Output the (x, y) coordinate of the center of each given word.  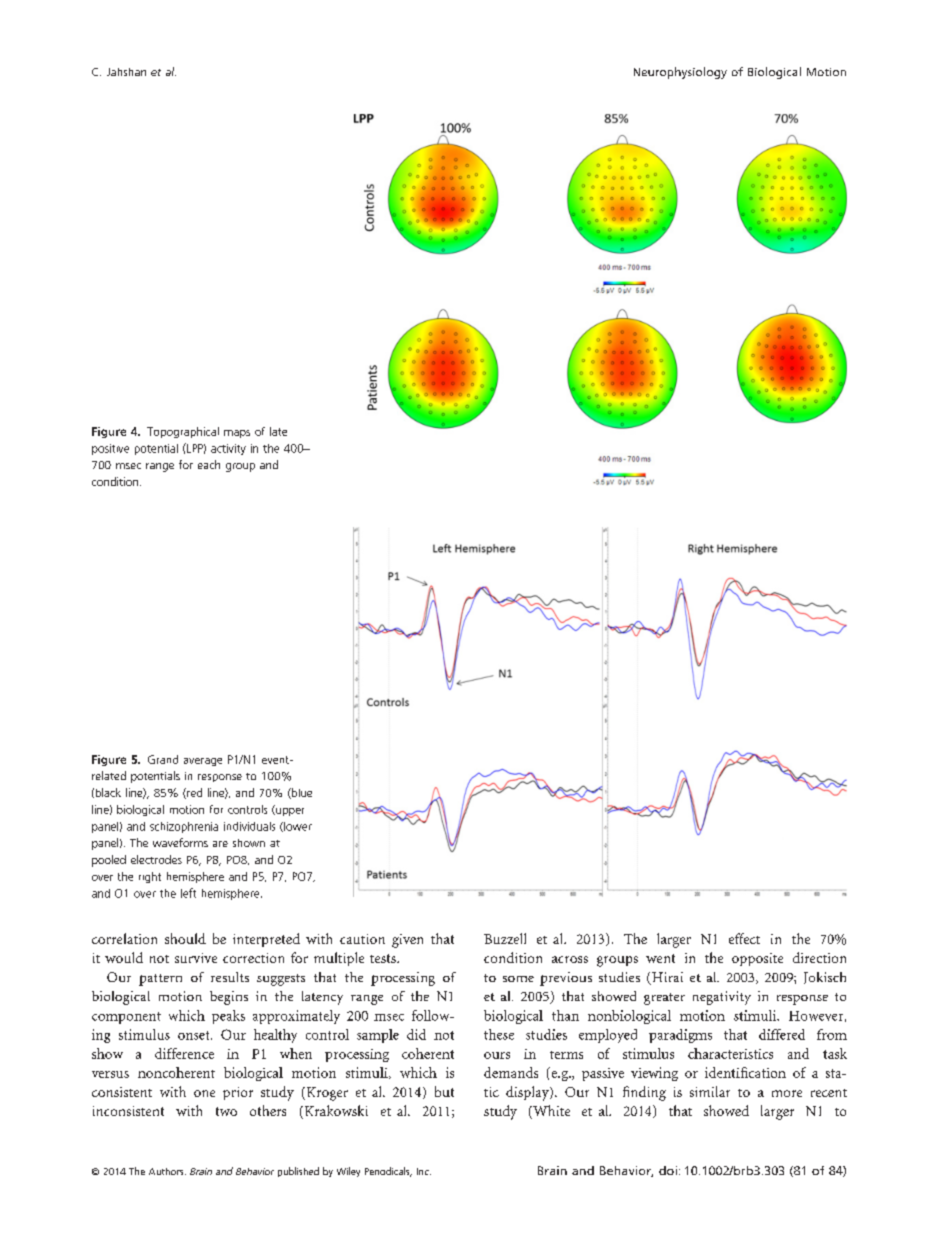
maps (237, 434)
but (444, 1091)
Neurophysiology (680, 73)
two (226, 1111)
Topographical (183, 432)
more (787, 1093)
